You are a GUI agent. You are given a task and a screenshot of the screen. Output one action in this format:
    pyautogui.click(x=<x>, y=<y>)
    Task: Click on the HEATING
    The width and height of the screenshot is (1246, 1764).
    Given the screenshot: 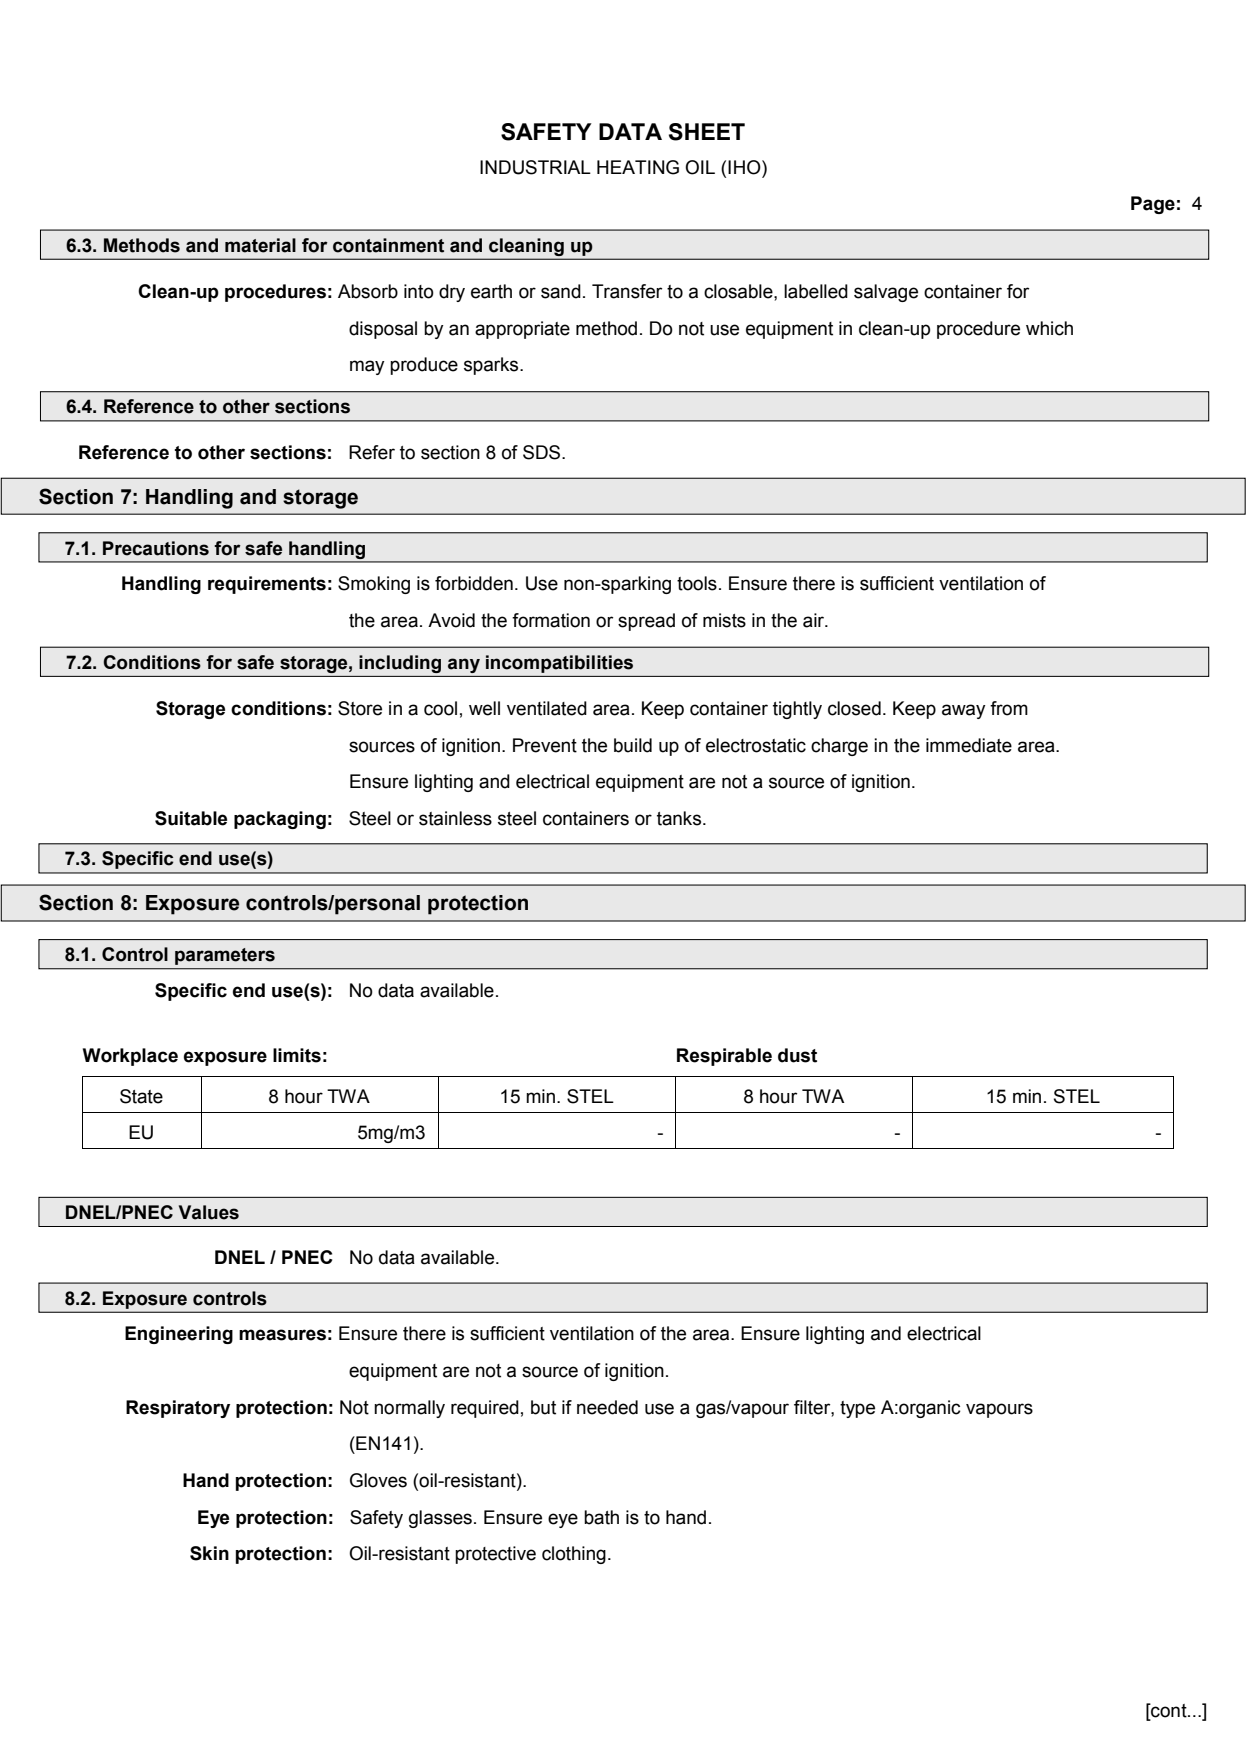 What is the action you would take?
    pyautogui.click(x=638, y=167)
